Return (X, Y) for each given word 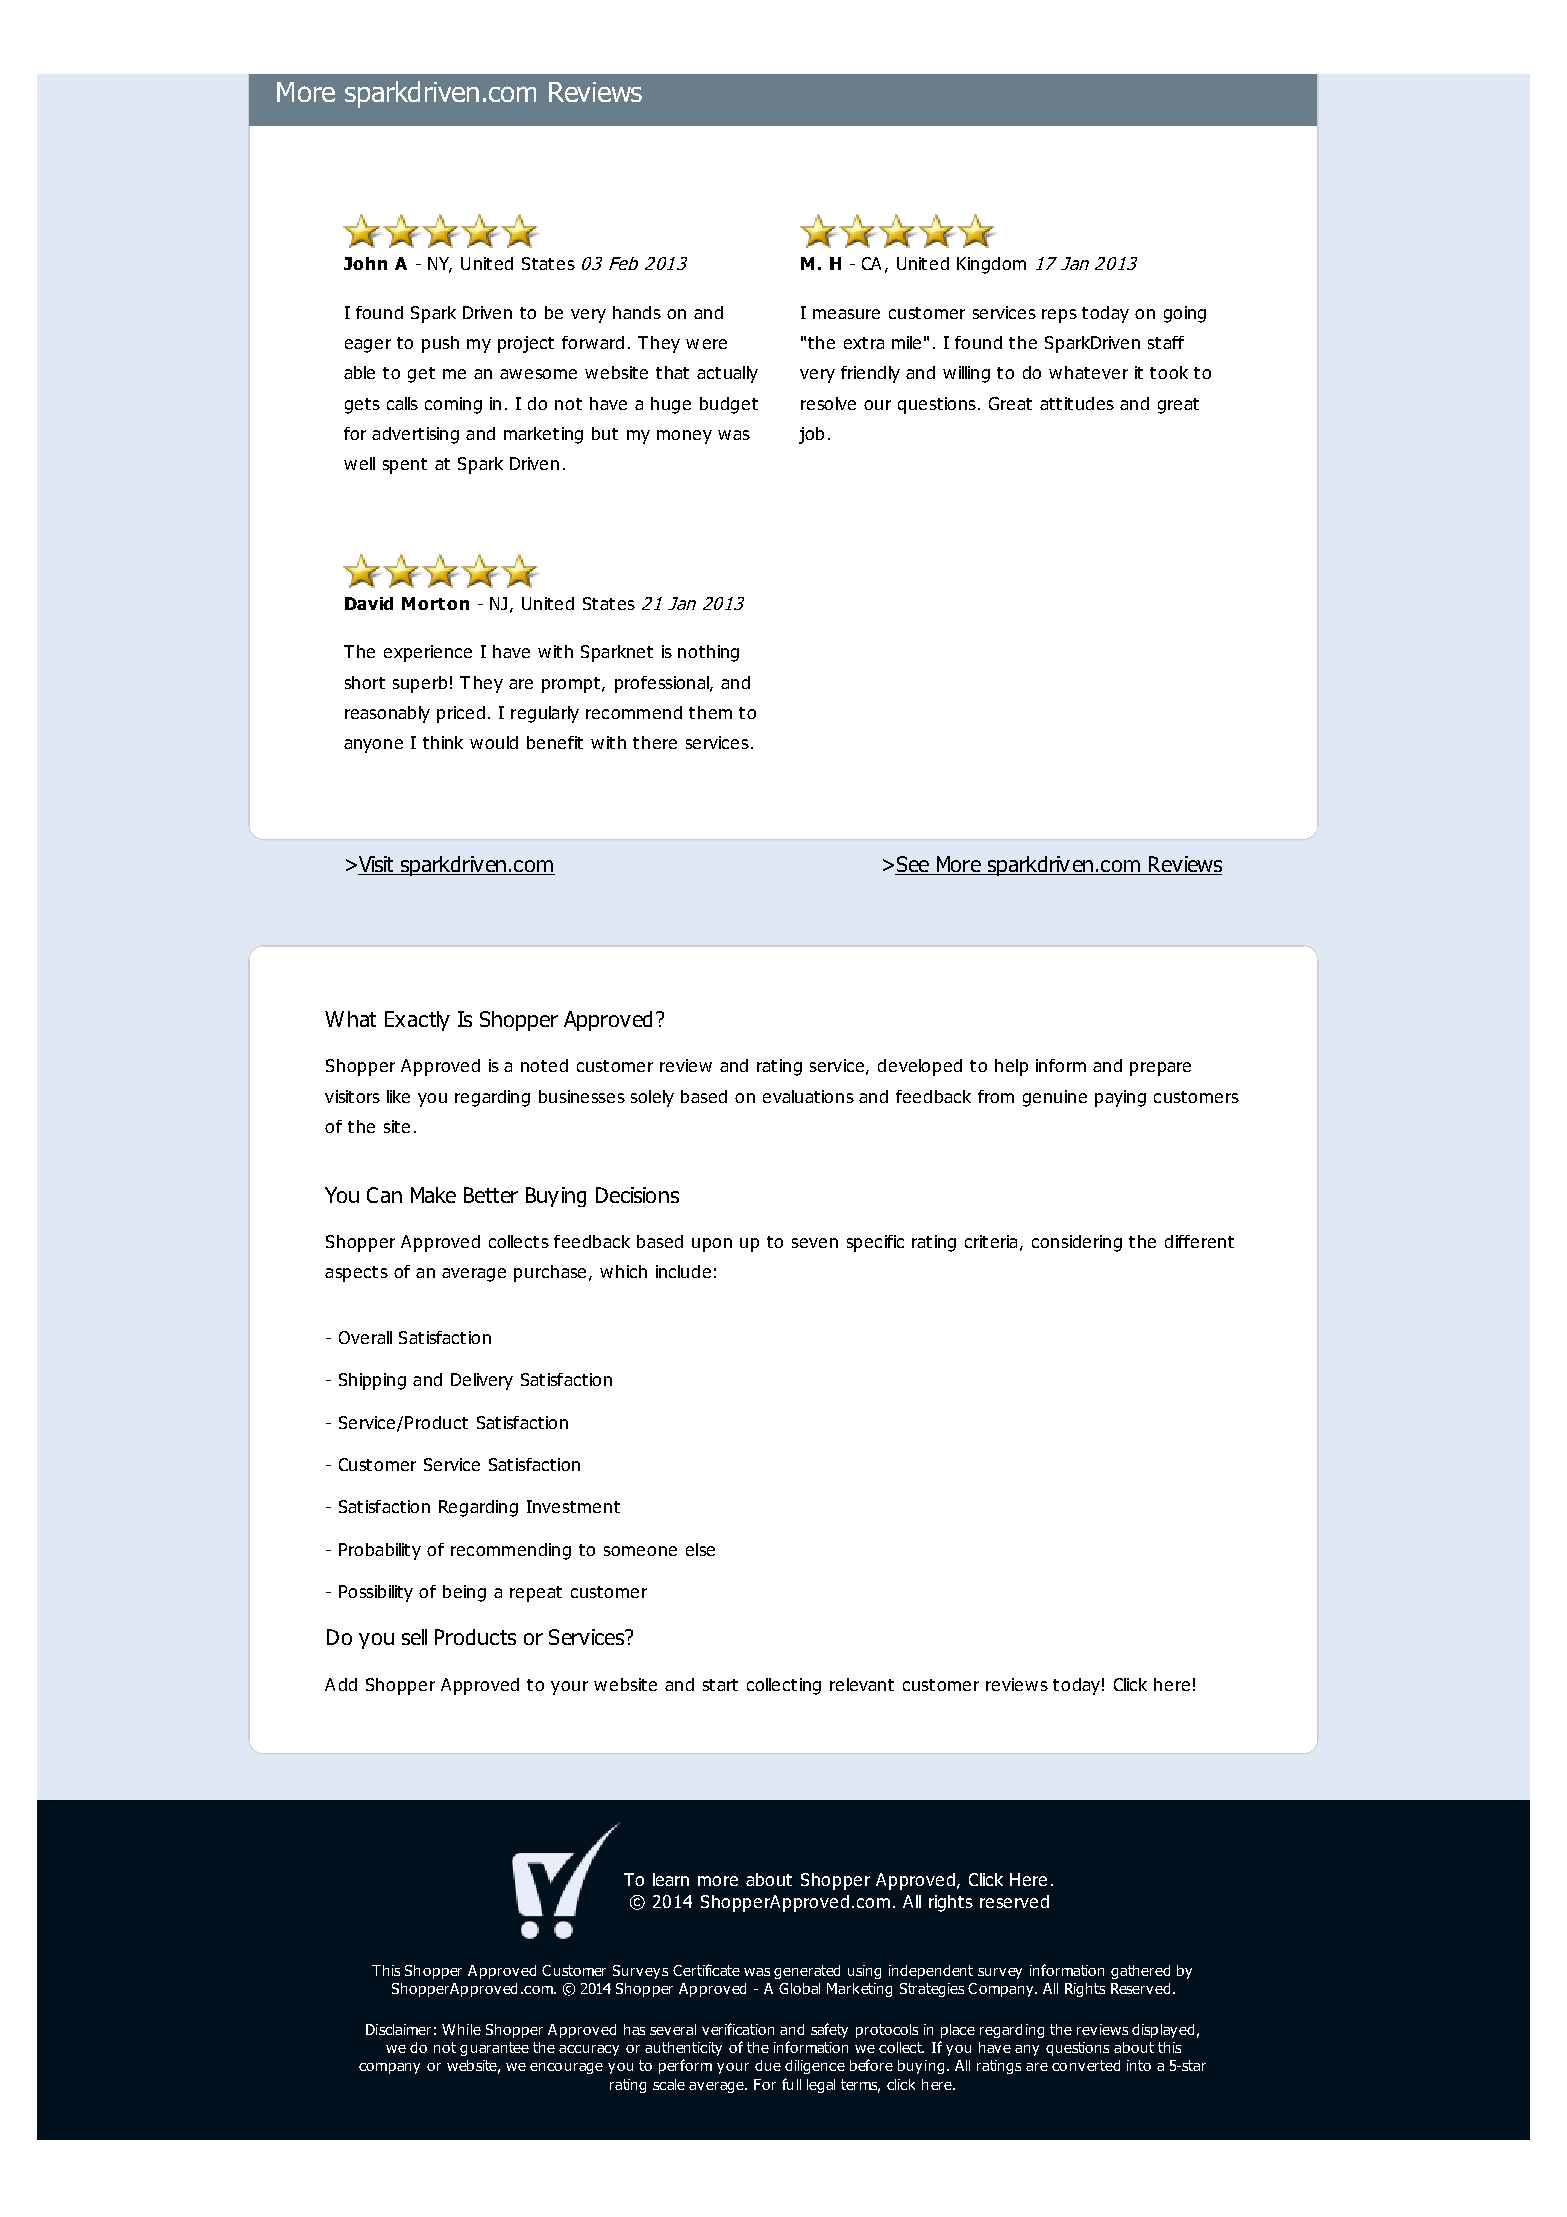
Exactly (417, 1021)
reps (1059, 316)
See (913, 865)
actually (727, 374)
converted (1086, 2065)
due (768, 2065)
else (700, 1549)
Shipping (372, 1381)
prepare (1160, 1069)
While (461, 2029)
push (440, 344)
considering (1077, 1243)
